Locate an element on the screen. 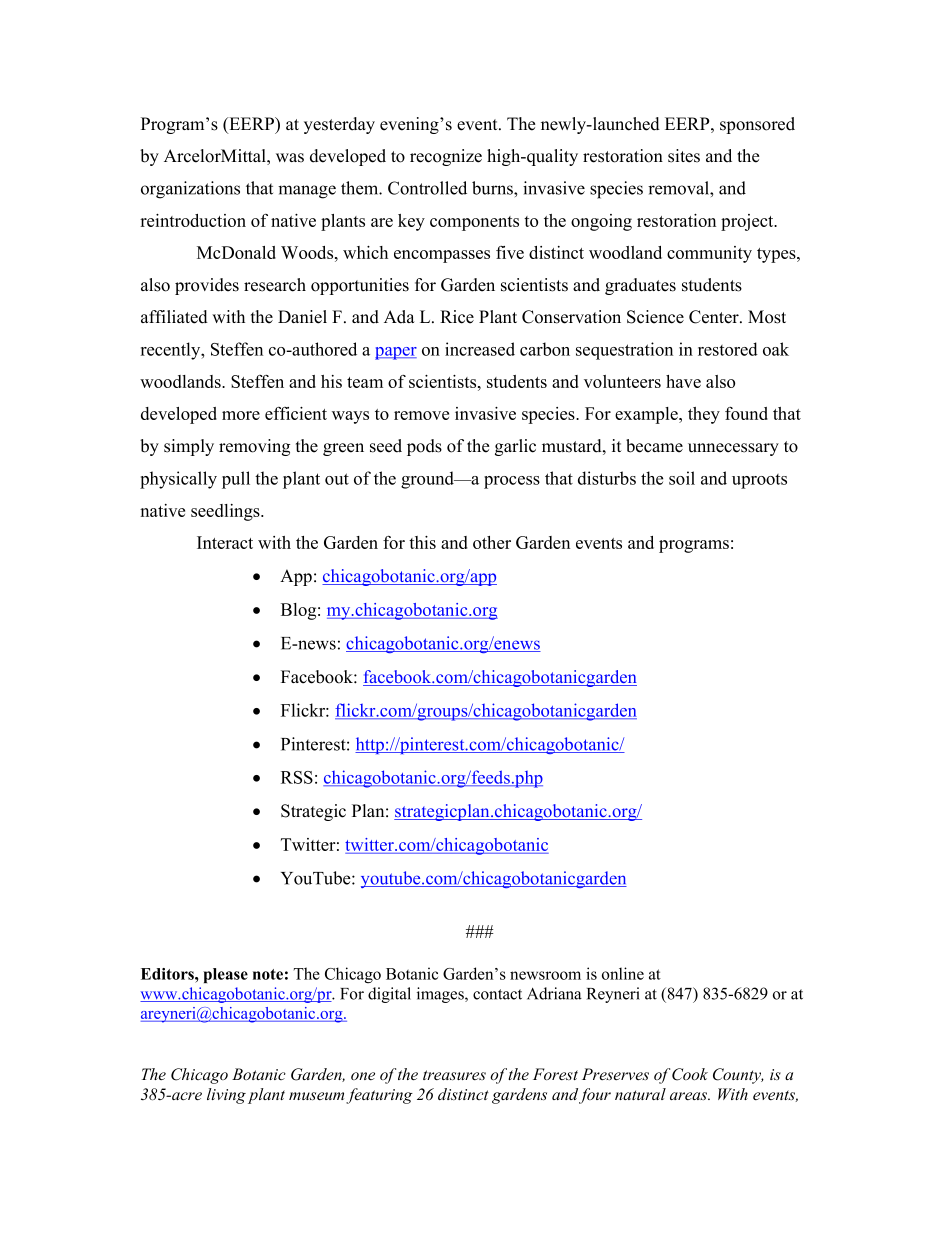  soil is located at coordinates (682, 478).
